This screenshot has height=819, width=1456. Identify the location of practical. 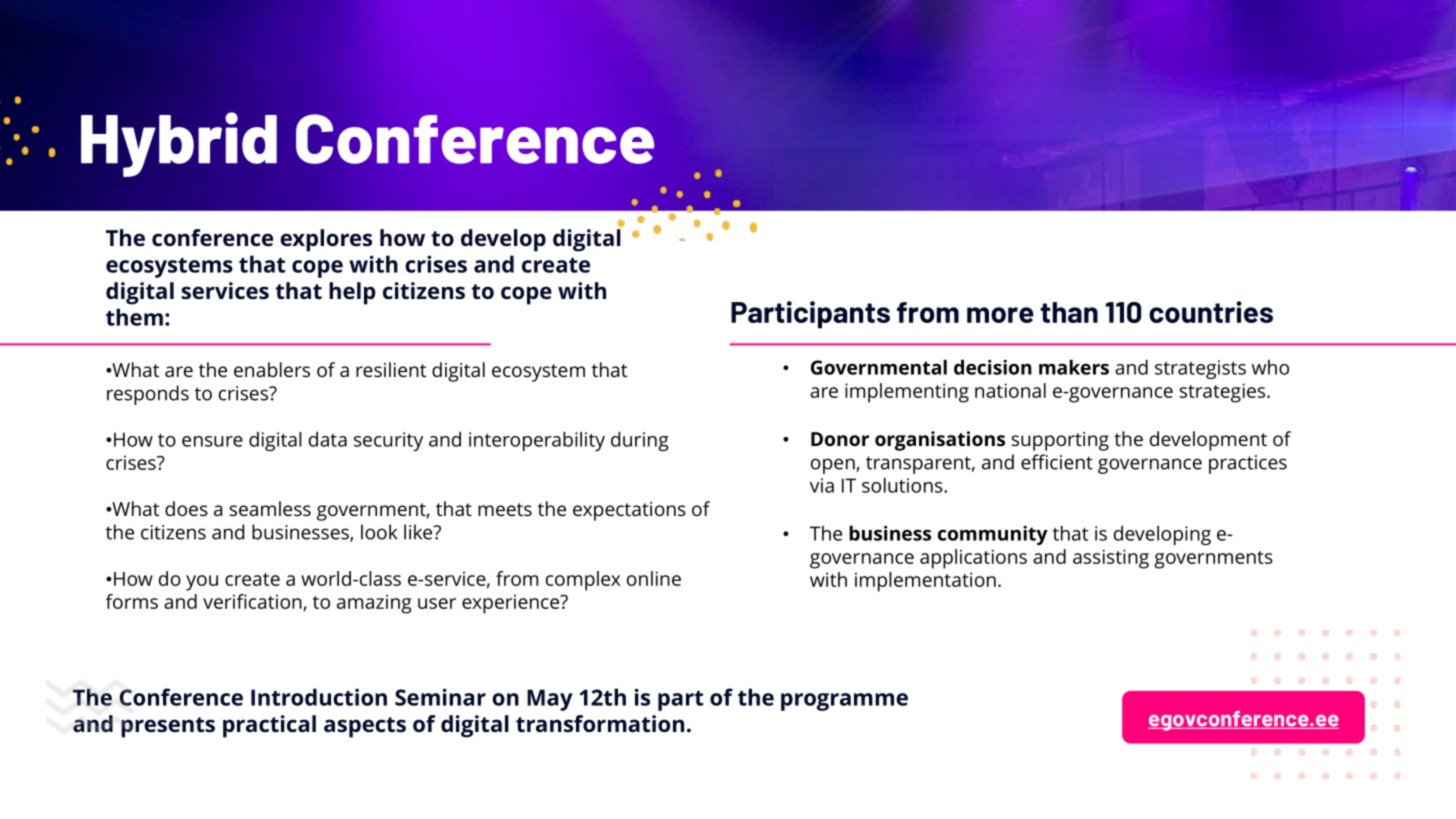
(269, 726).
